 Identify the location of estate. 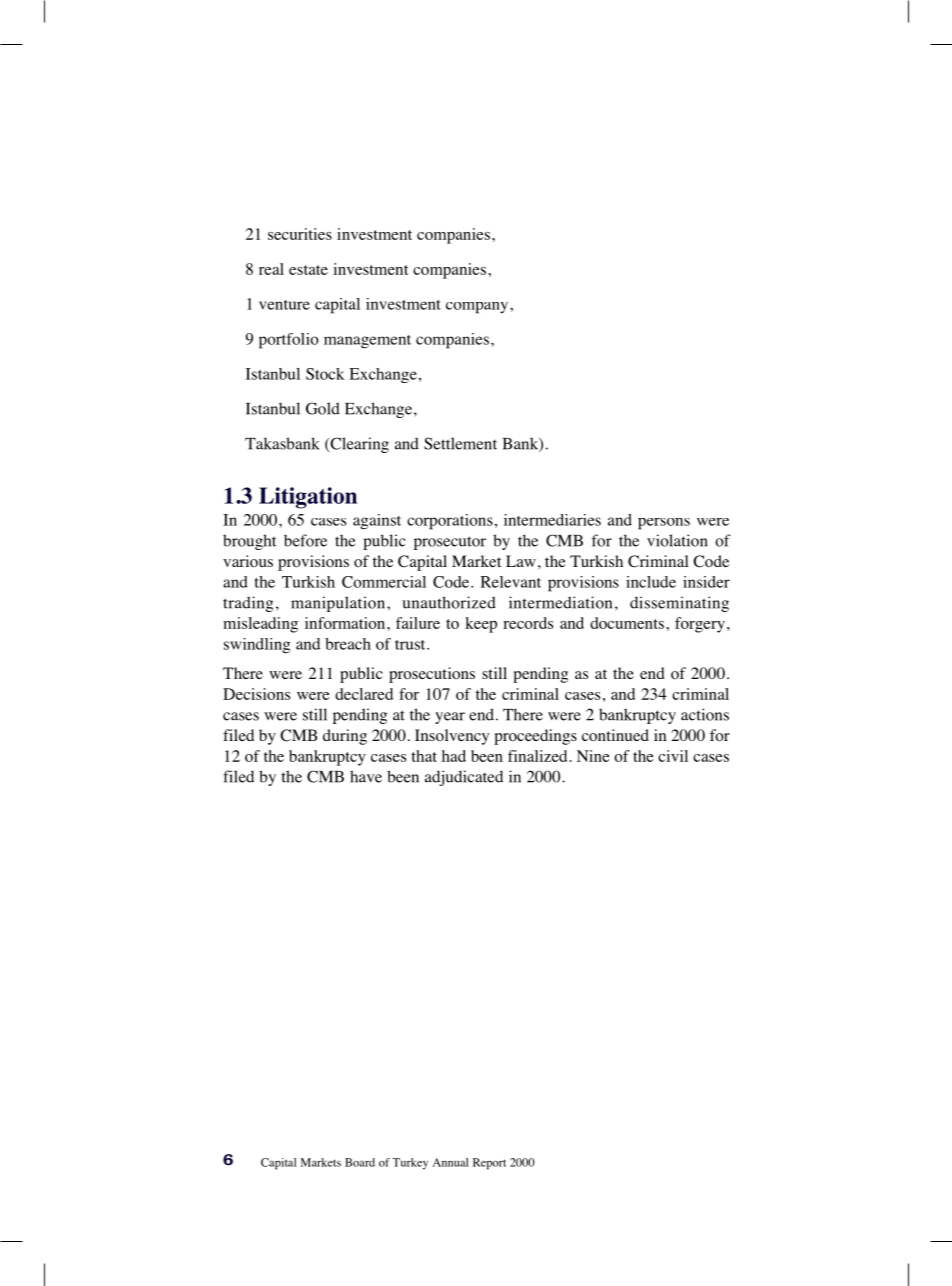
(308, 270).
